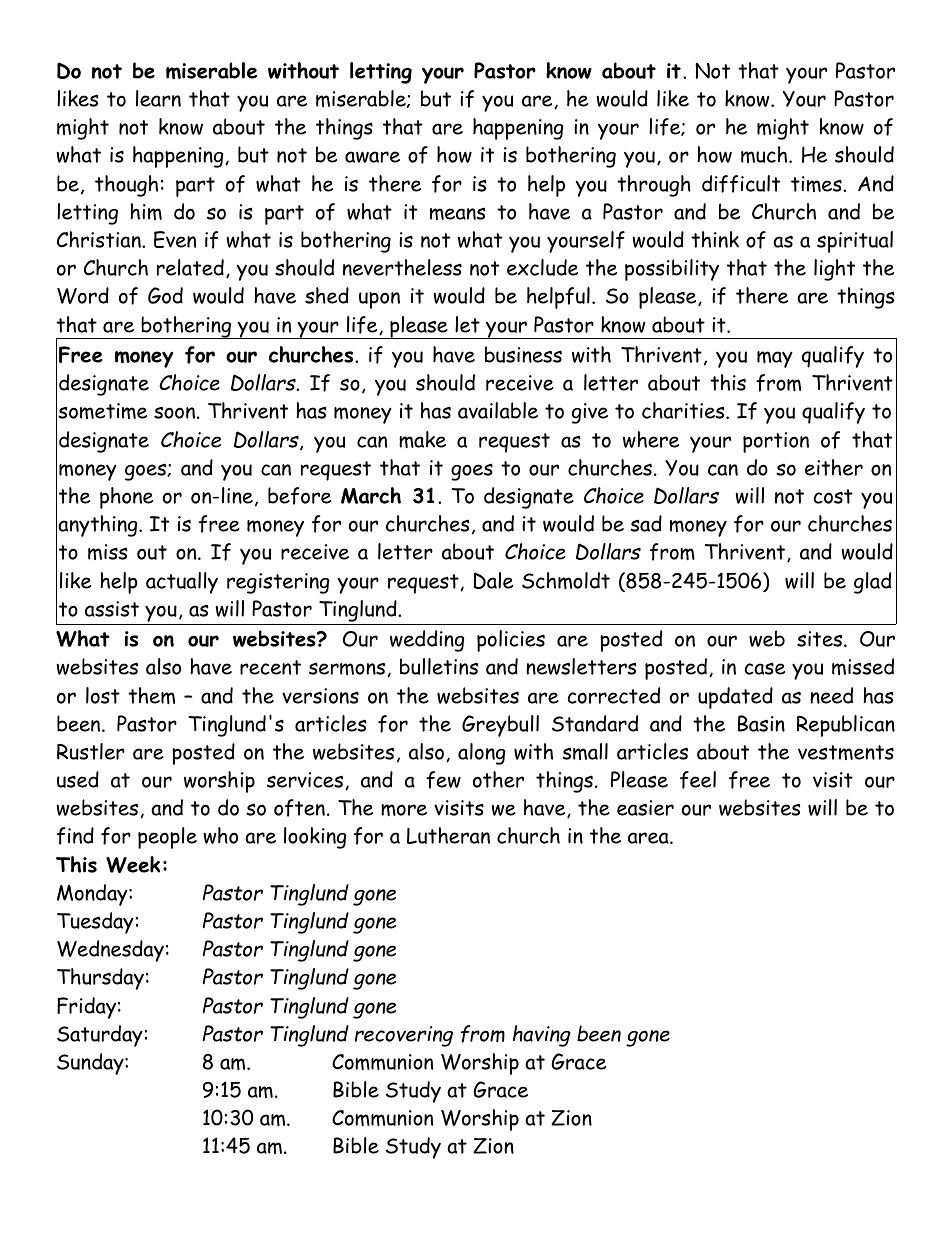  Describe the element at coordinates (174, 412) in the document. I see `soon` at that location.
